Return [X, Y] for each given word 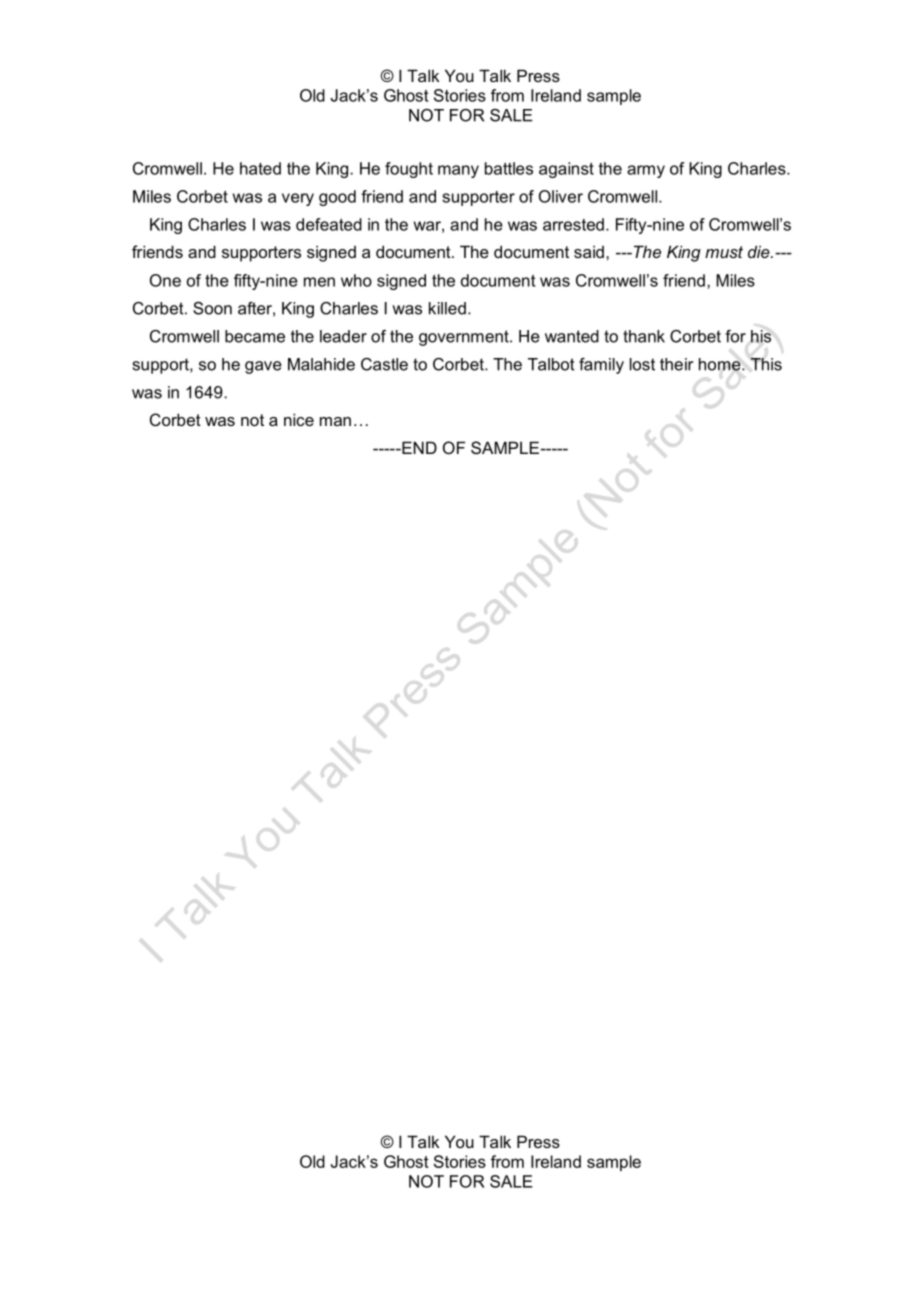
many [458, 171]
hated [260, 168]
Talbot [551, 364]
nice [299, 419]
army [646, 171]
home [721, 364]
